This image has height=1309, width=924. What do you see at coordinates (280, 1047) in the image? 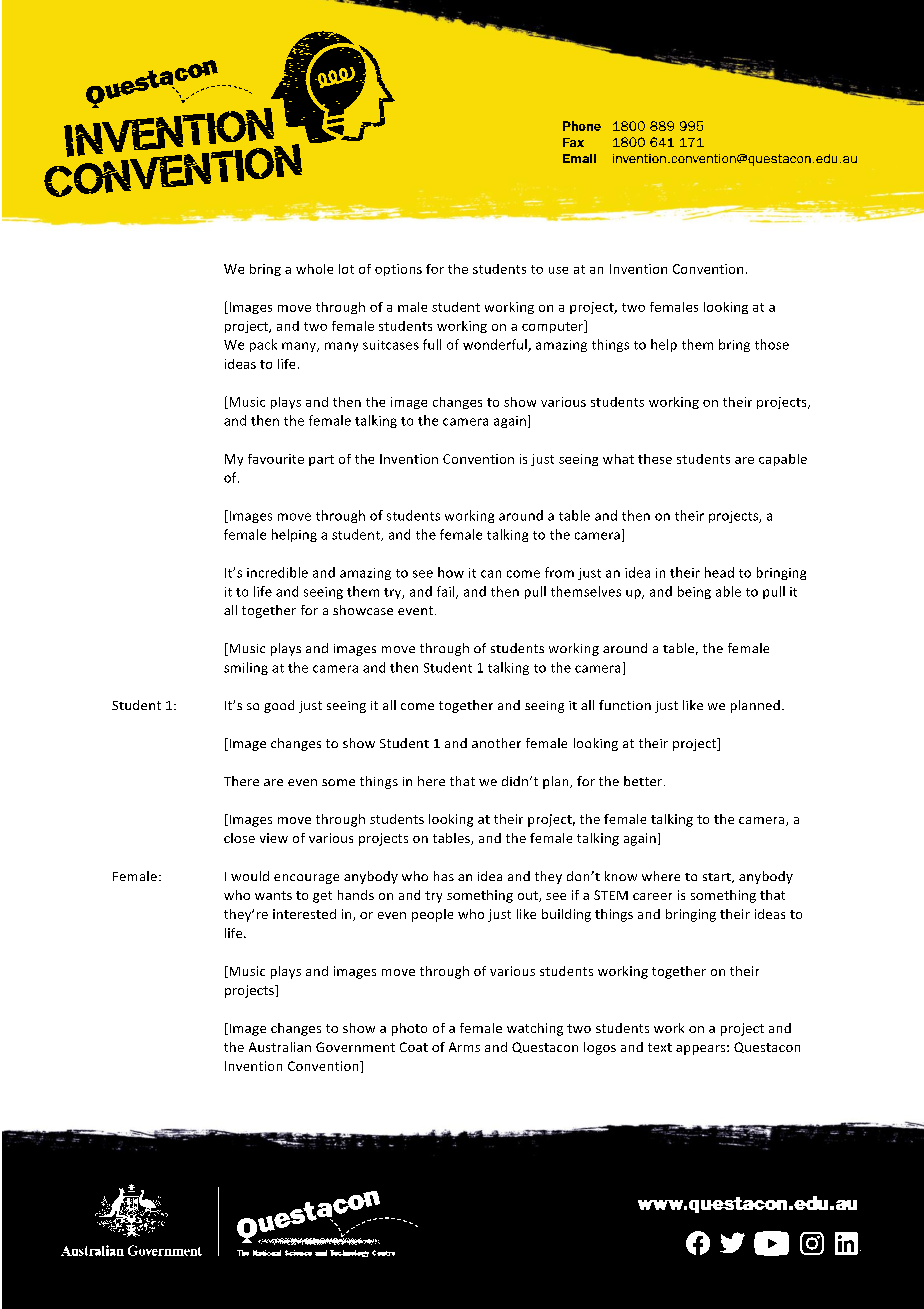
I see `Australian` at bounding box center [280, 1047].
